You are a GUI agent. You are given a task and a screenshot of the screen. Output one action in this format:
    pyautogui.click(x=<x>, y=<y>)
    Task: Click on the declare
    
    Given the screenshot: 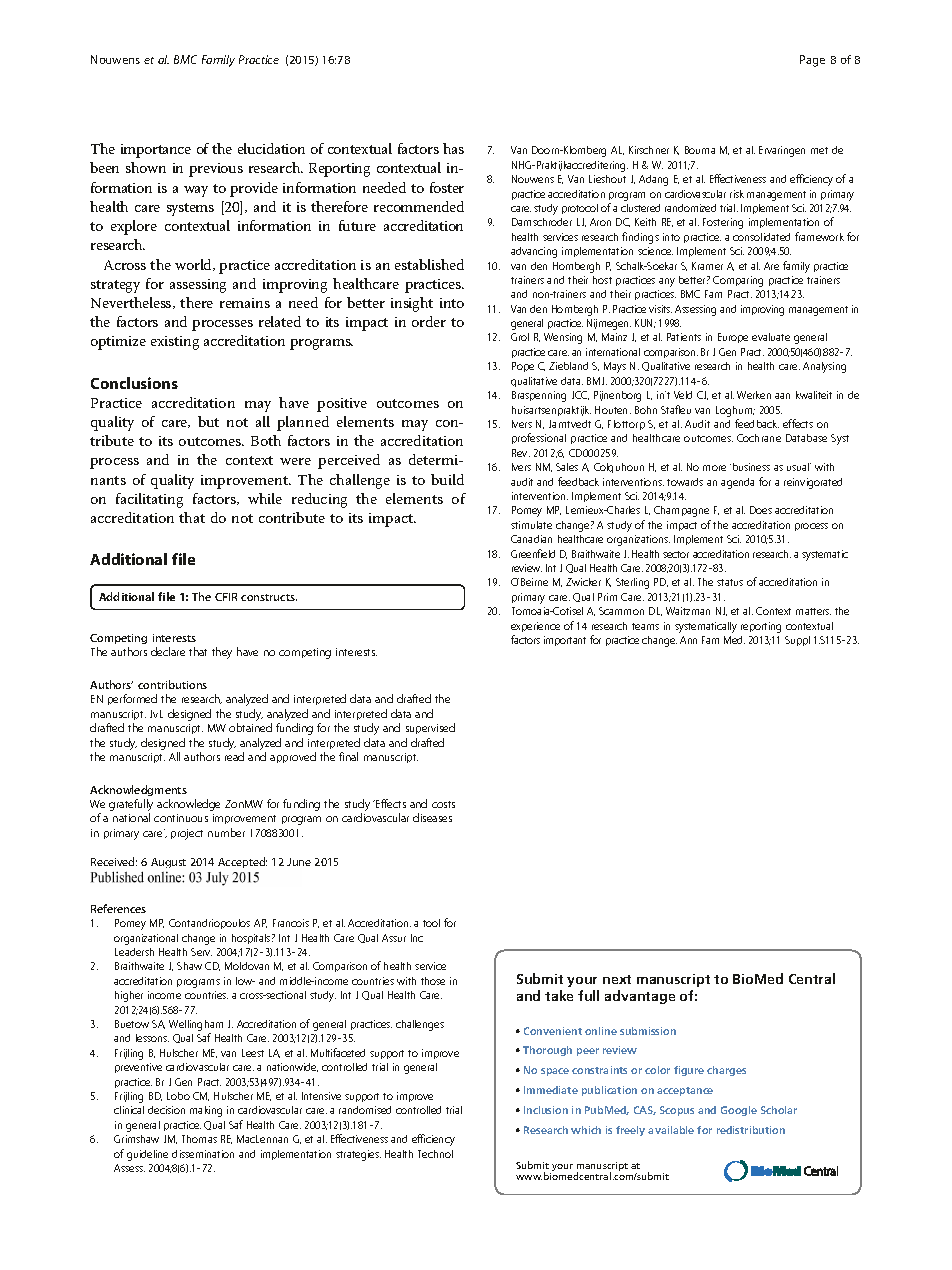 What is the action you would take?
    pyautogui.click(x=168, y=651)
